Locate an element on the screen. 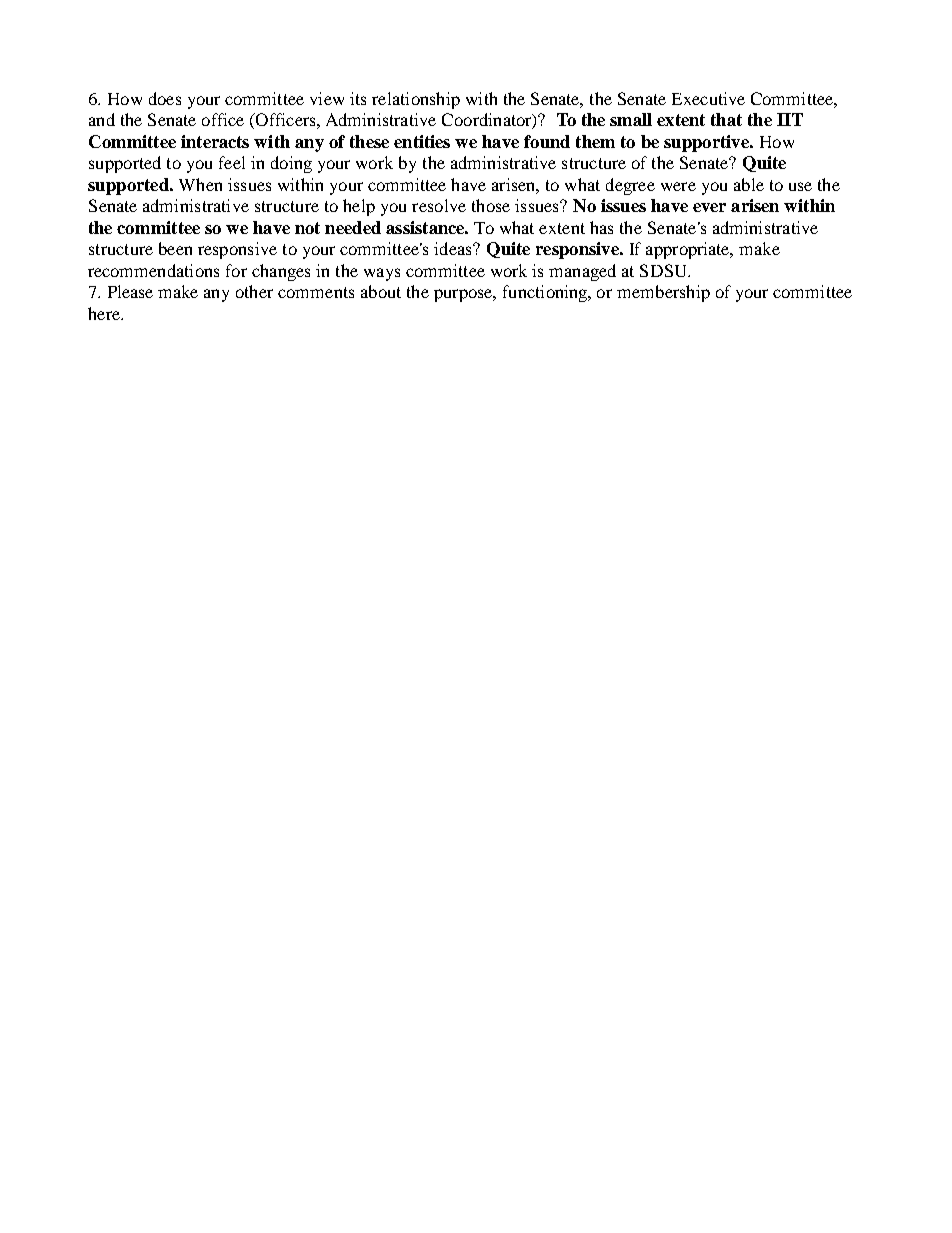 This screenshot has width=952, height=1233. ideas is located at coordinates (454, 248).
